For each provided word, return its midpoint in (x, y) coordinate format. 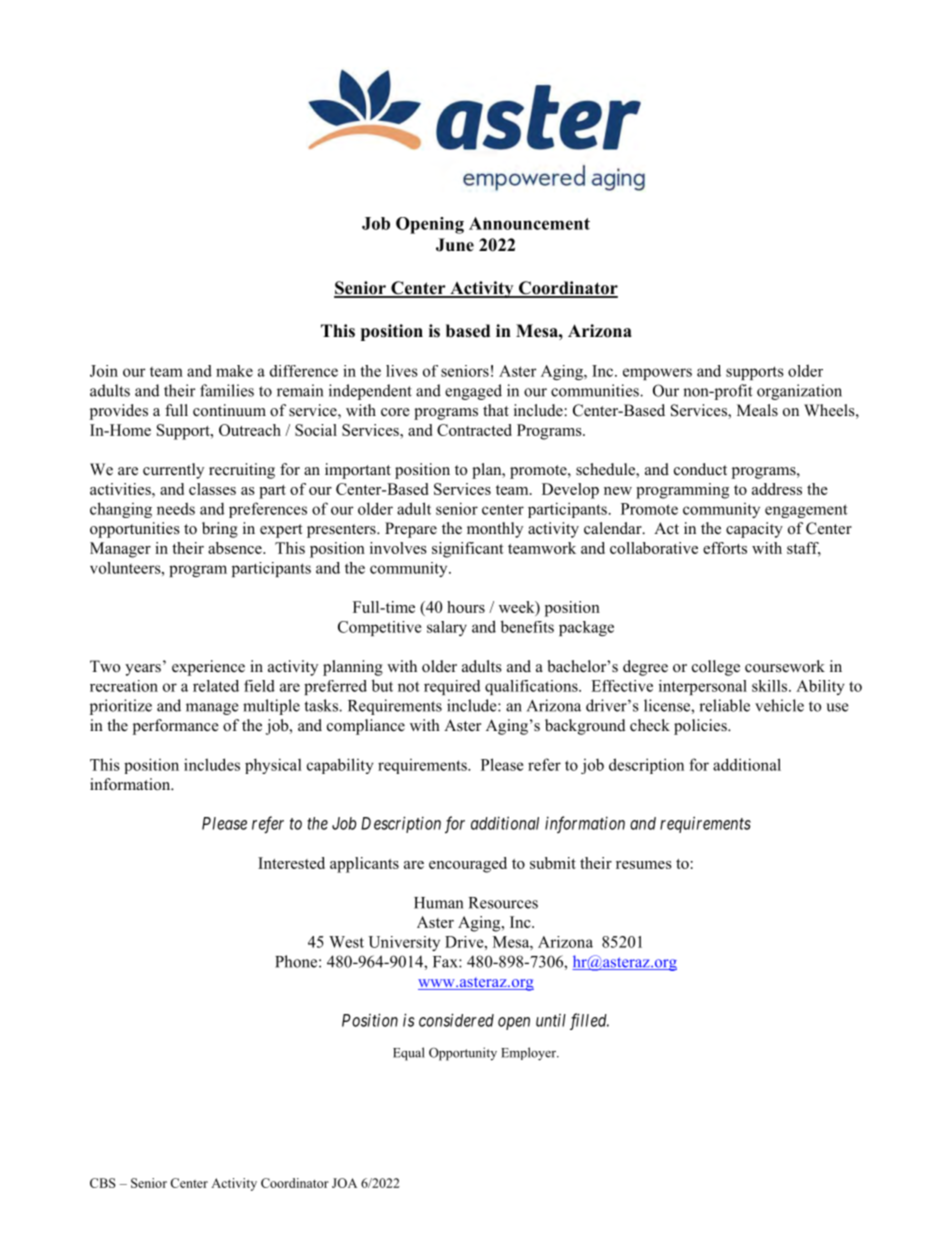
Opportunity (463, 1054)
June (455, 245)
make (234, 371)
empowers (657, 374)
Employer (530, 1054)
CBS (103, 1183)
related (216, 686)
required (452, 687)
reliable (724, 705)
